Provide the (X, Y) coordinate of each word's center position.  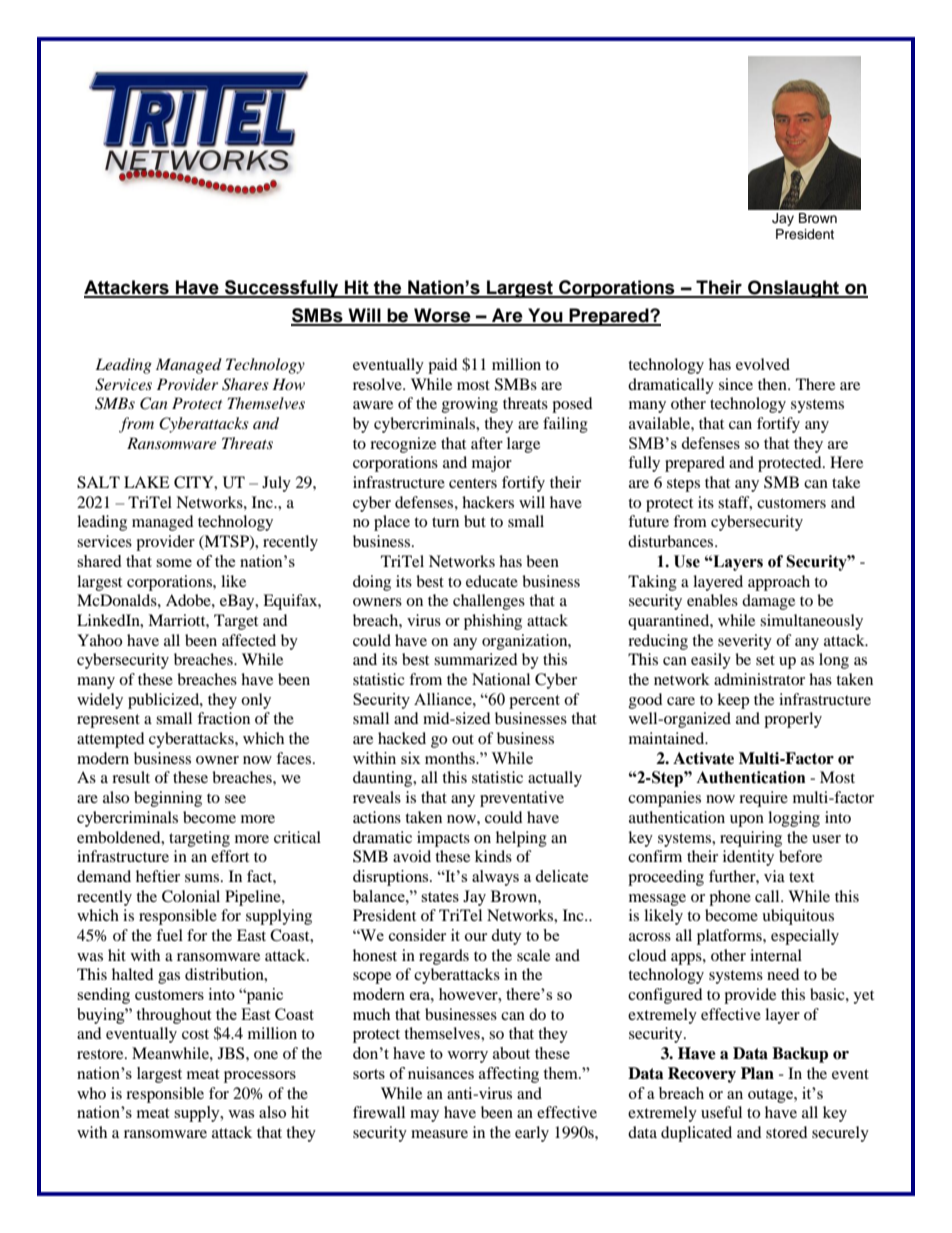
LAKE (147, 482)
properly (793, 720)
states (440, 897)
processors (260, 1077)
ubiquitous (798, 917)
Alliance (444, 699)
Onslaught (794, 289)
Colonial (191, 896)
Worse (442, 316)
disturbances (672, 541)
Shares (245, 384)
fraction (223, 718)
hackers (488, 502)
